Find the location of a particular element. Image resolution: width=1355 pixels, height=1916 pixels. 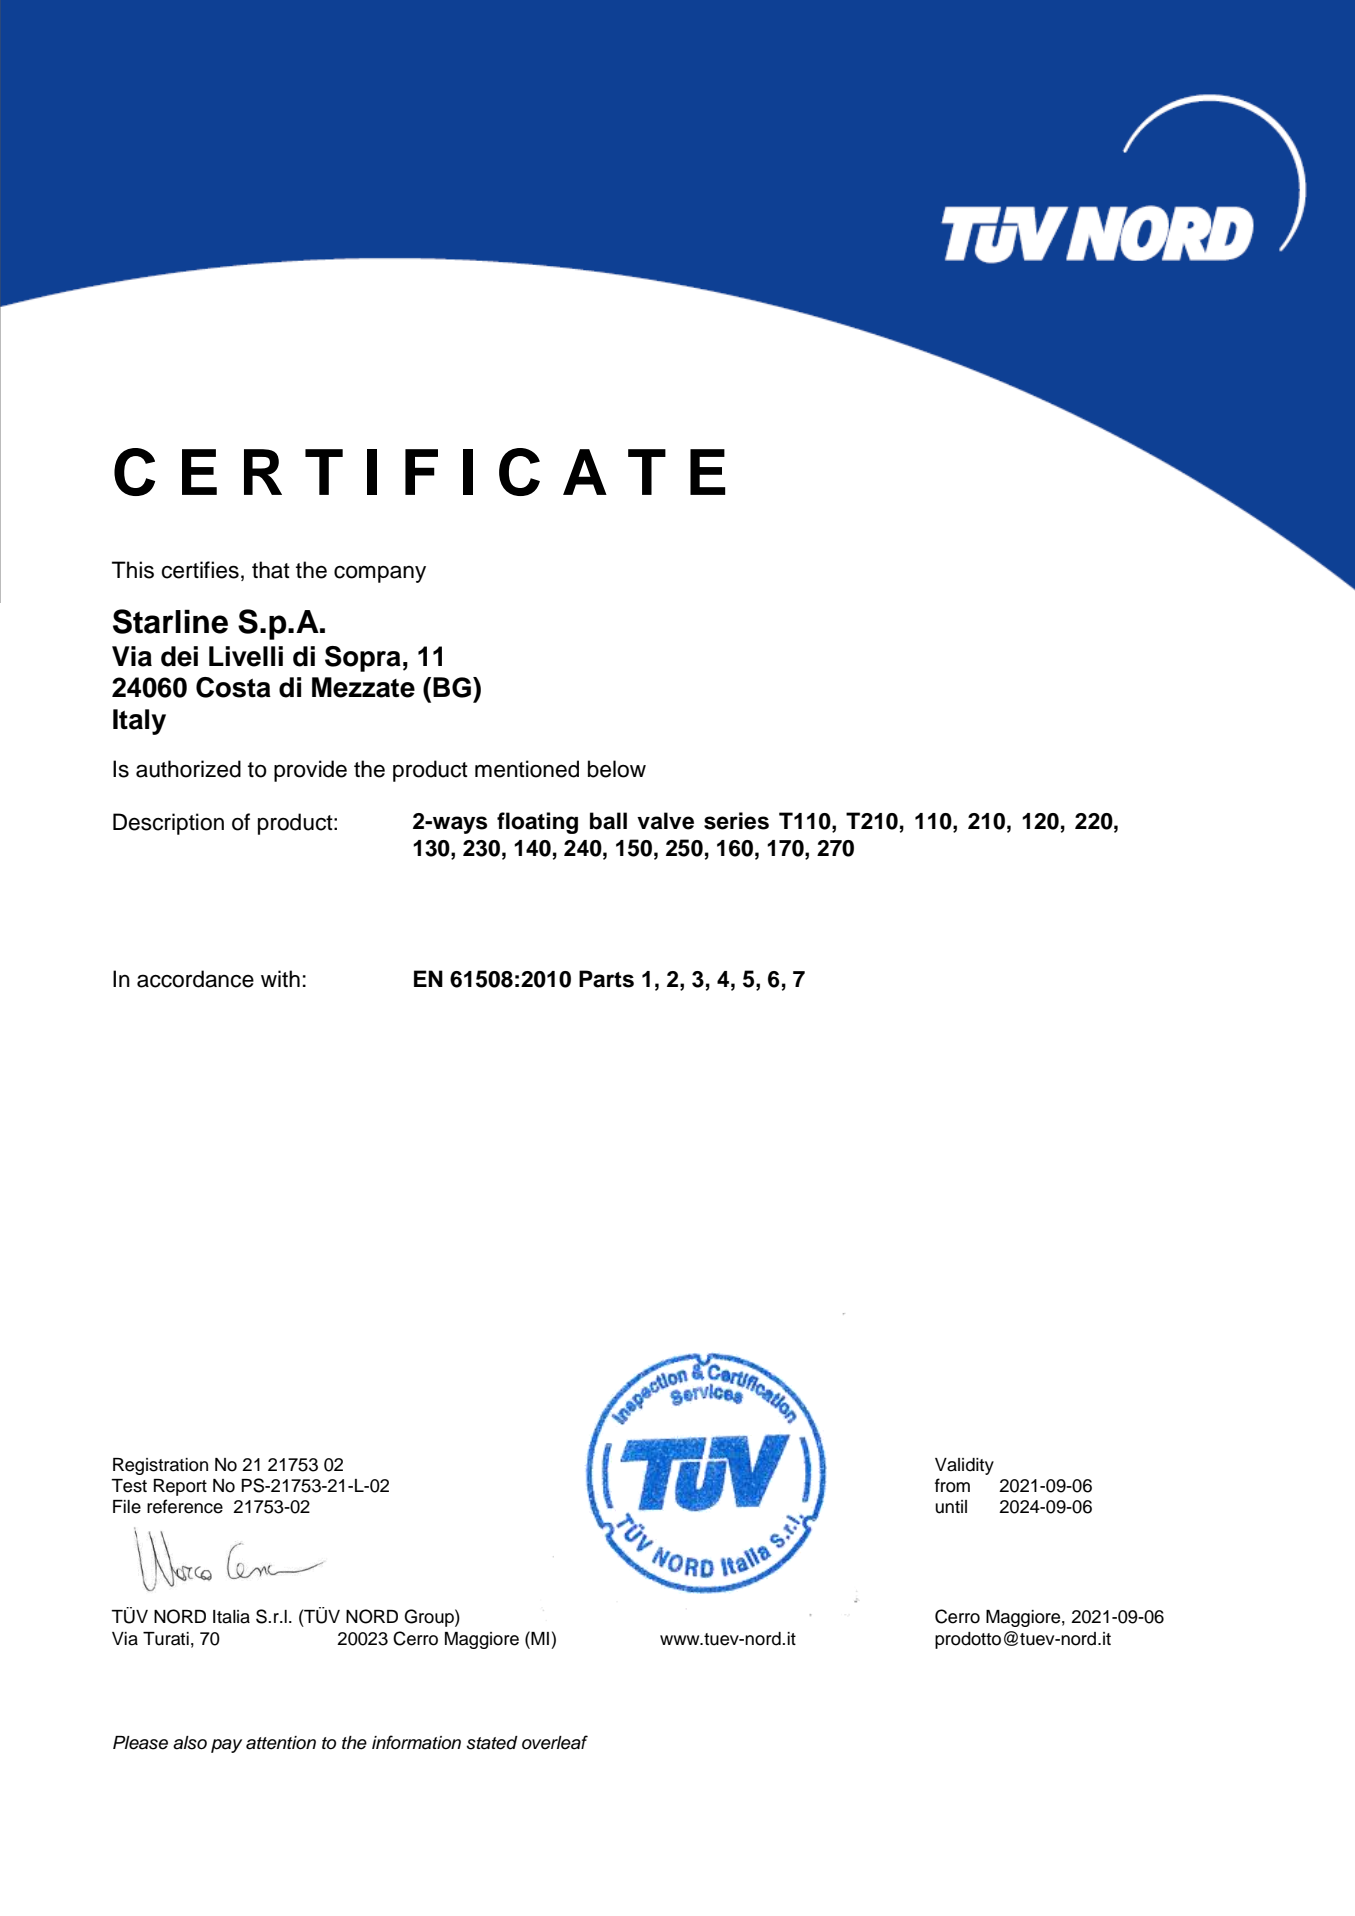

valve is located at coordinates (665, 821).
